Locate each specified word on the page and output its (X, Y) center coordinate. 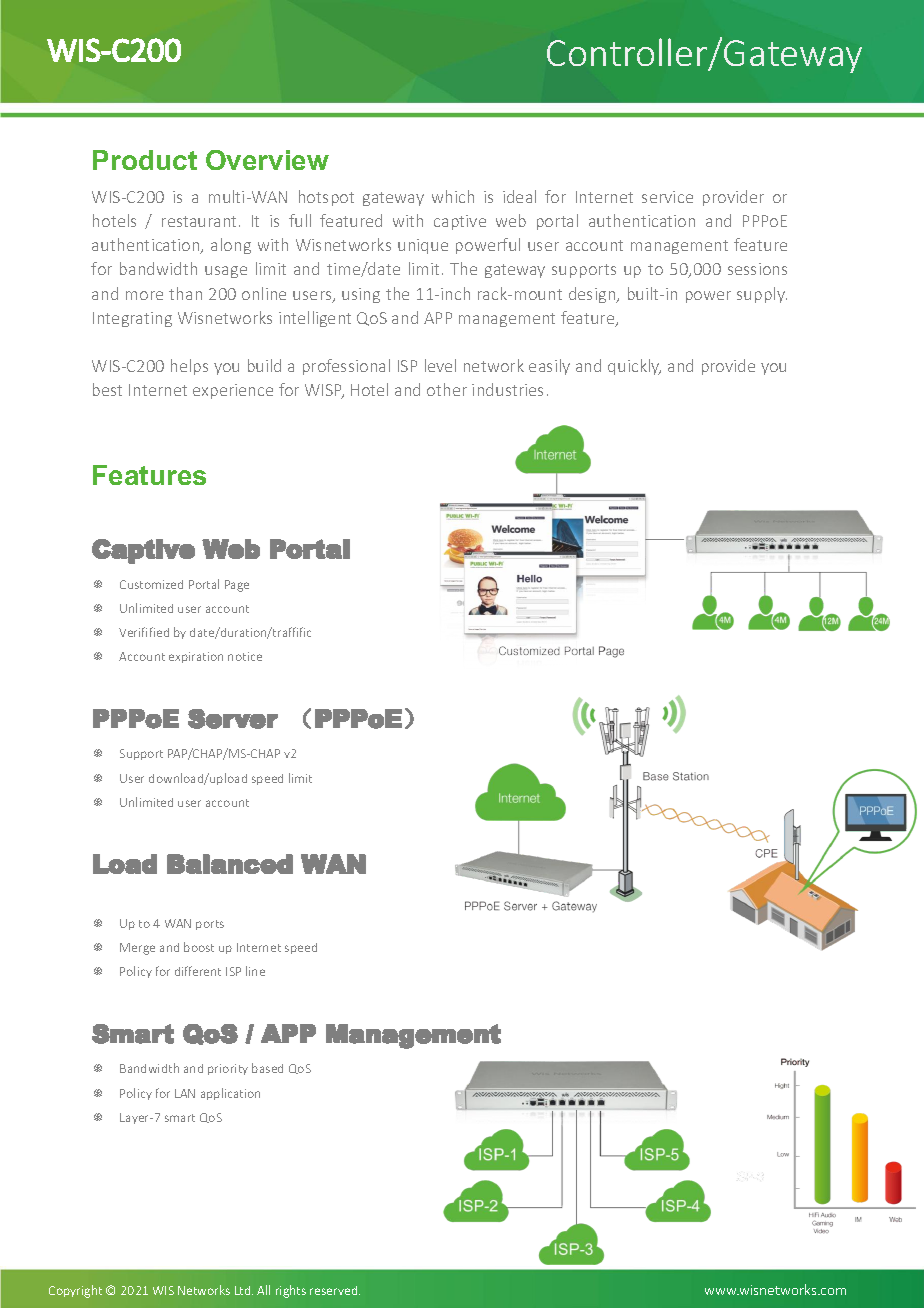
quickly (634, 367)
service (667, 197)
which (453, 196)
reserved (335, 1290)
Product (145, 160)
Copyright (75, 1291)
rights (291, 1291)
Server (233, 719)
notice (245, 656)
